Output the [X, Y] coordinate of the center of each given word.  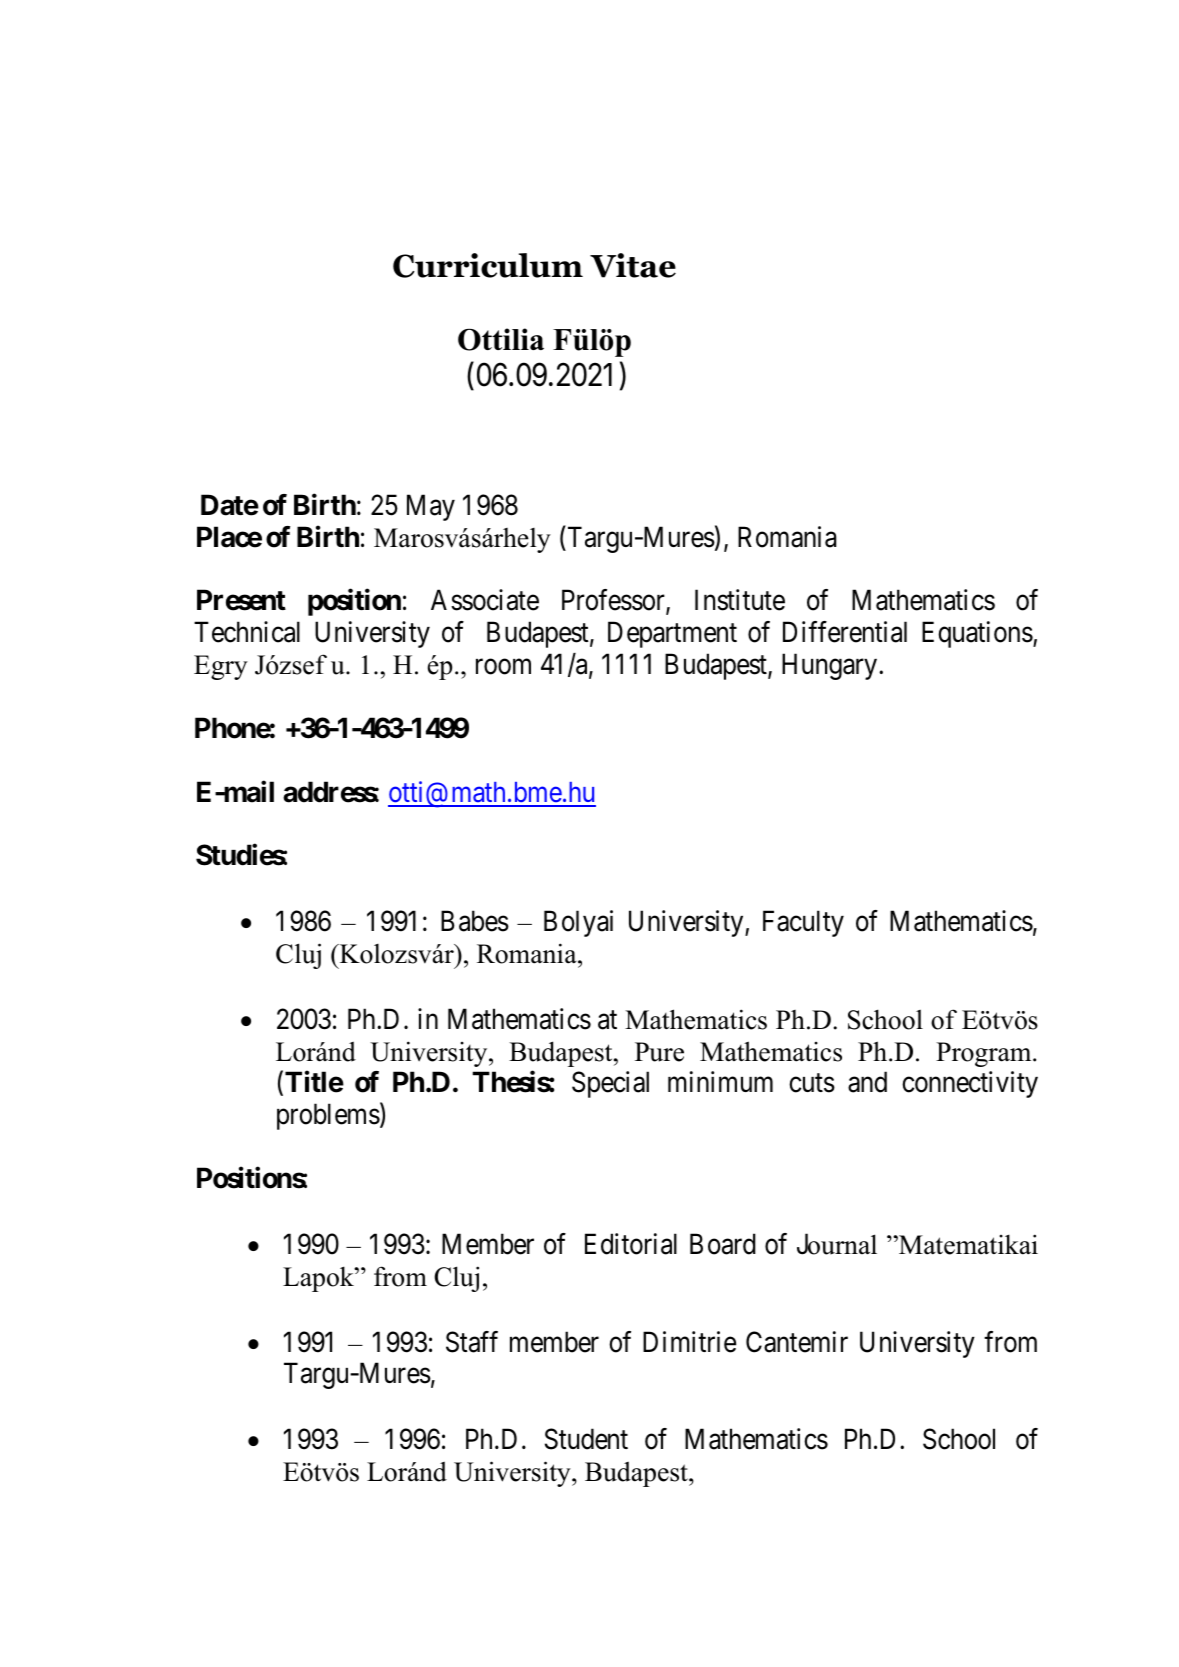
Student [586, 1439]
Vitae [633, 265]
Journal [837, 1244]
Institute [740, 600]
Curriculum [488, 265]
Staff [472, 1342]
